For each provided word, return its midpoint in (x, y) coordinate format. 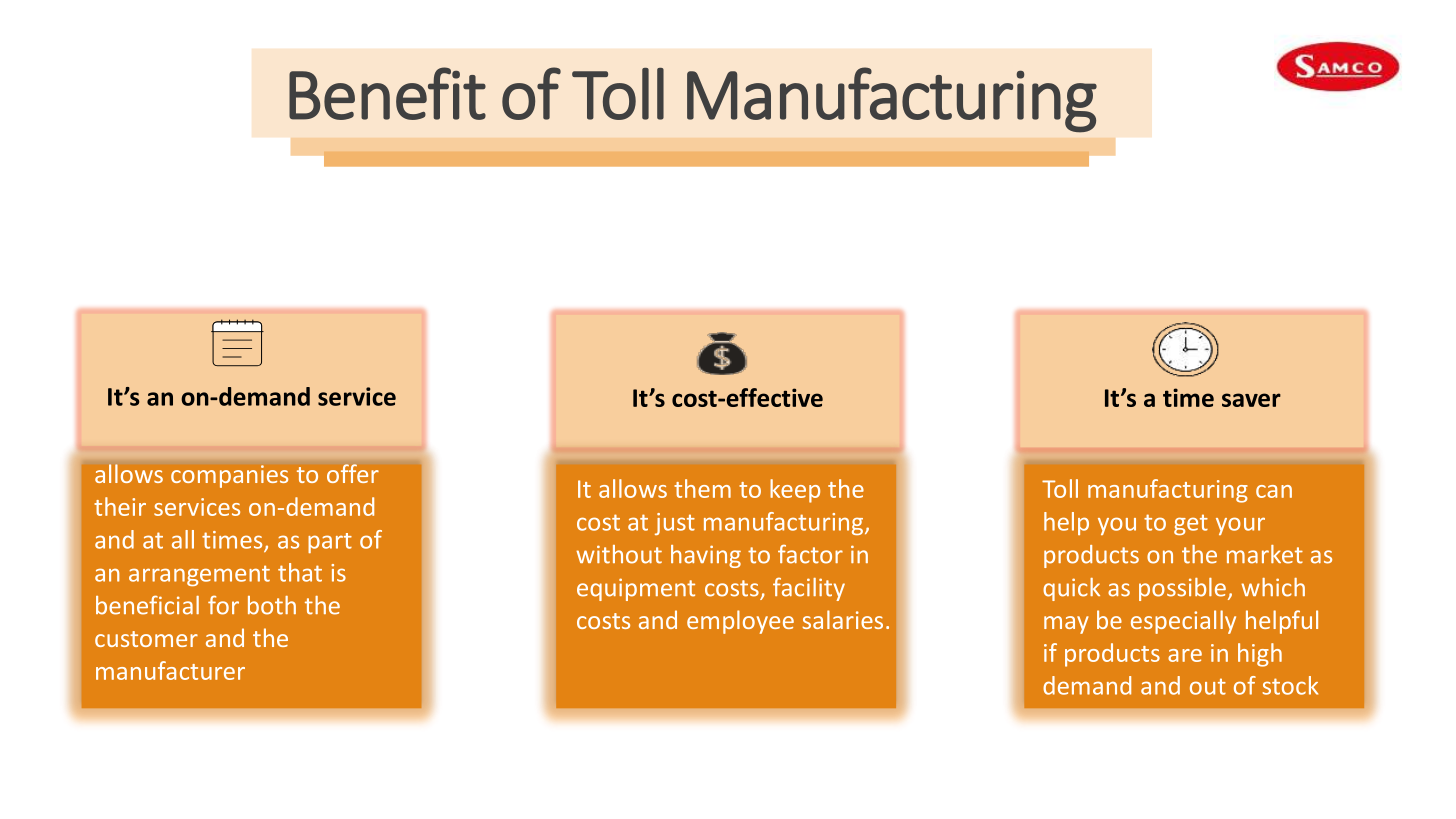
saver (1251, 400)
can (1274, 491)
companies (229, 476)
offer (353, 473)
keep (795, 491)
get (1191, 524)
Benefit (387, 93)
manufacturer (170, 670)
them (702, 488)
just (675, 524)
